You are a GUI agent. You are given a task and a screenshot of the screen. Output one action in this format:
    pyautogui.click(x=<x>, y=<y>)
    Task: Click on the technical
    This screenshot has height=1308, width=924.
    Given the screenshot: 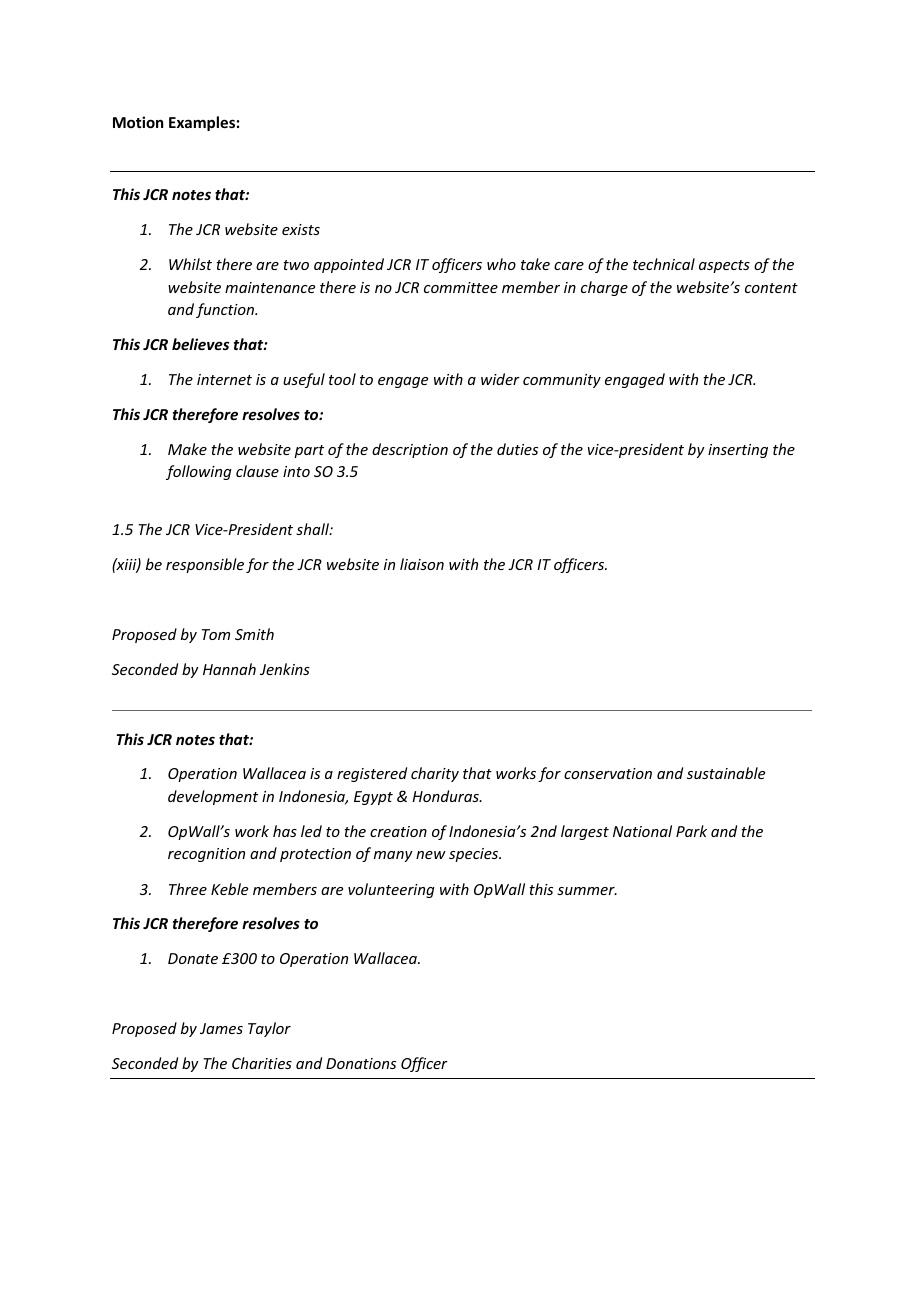 What is the action you would take?
    pyautogui.click(x=664, y=264)
